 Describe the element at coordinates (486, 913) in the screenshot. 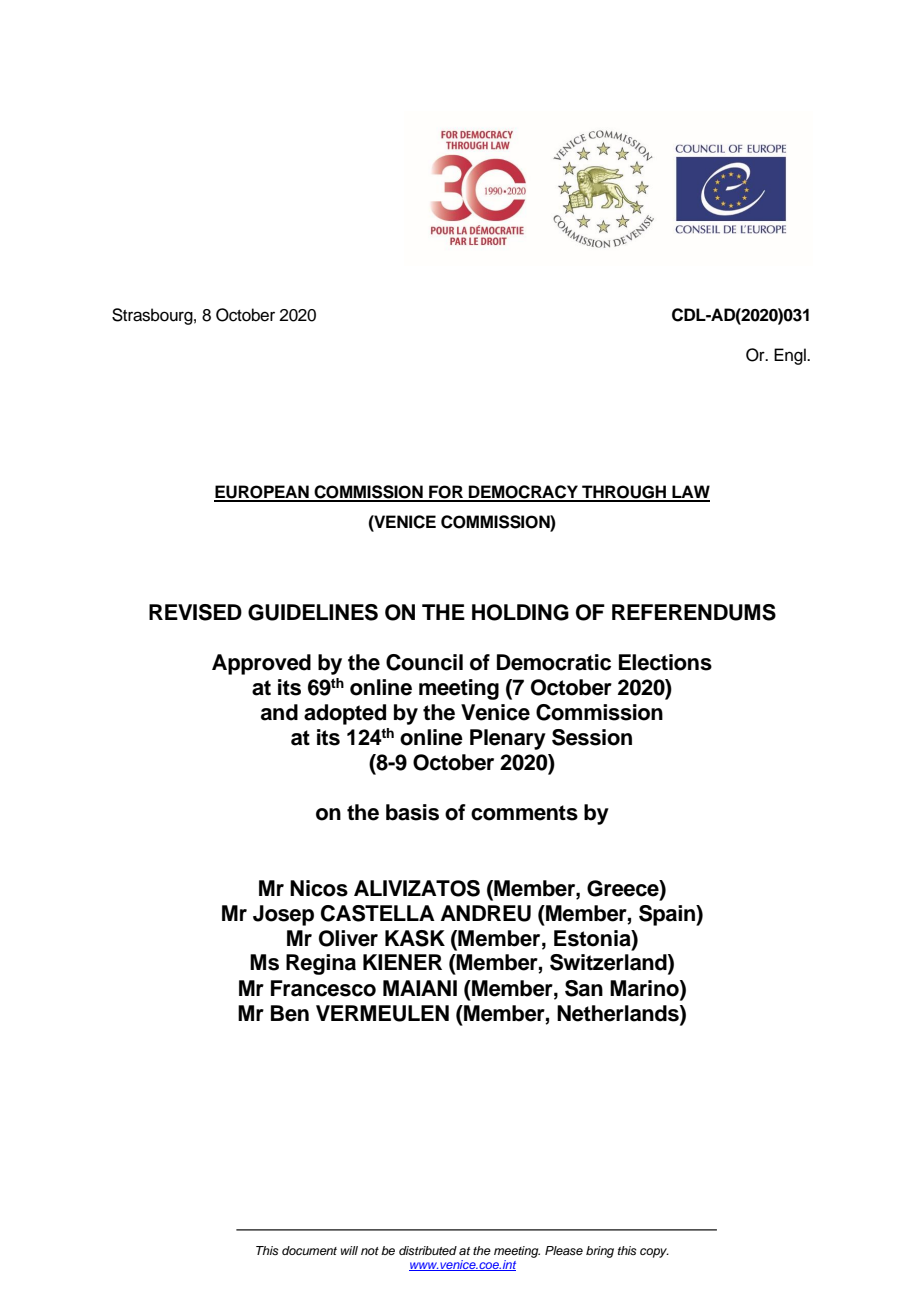

I see `ANDREU` at that location.
